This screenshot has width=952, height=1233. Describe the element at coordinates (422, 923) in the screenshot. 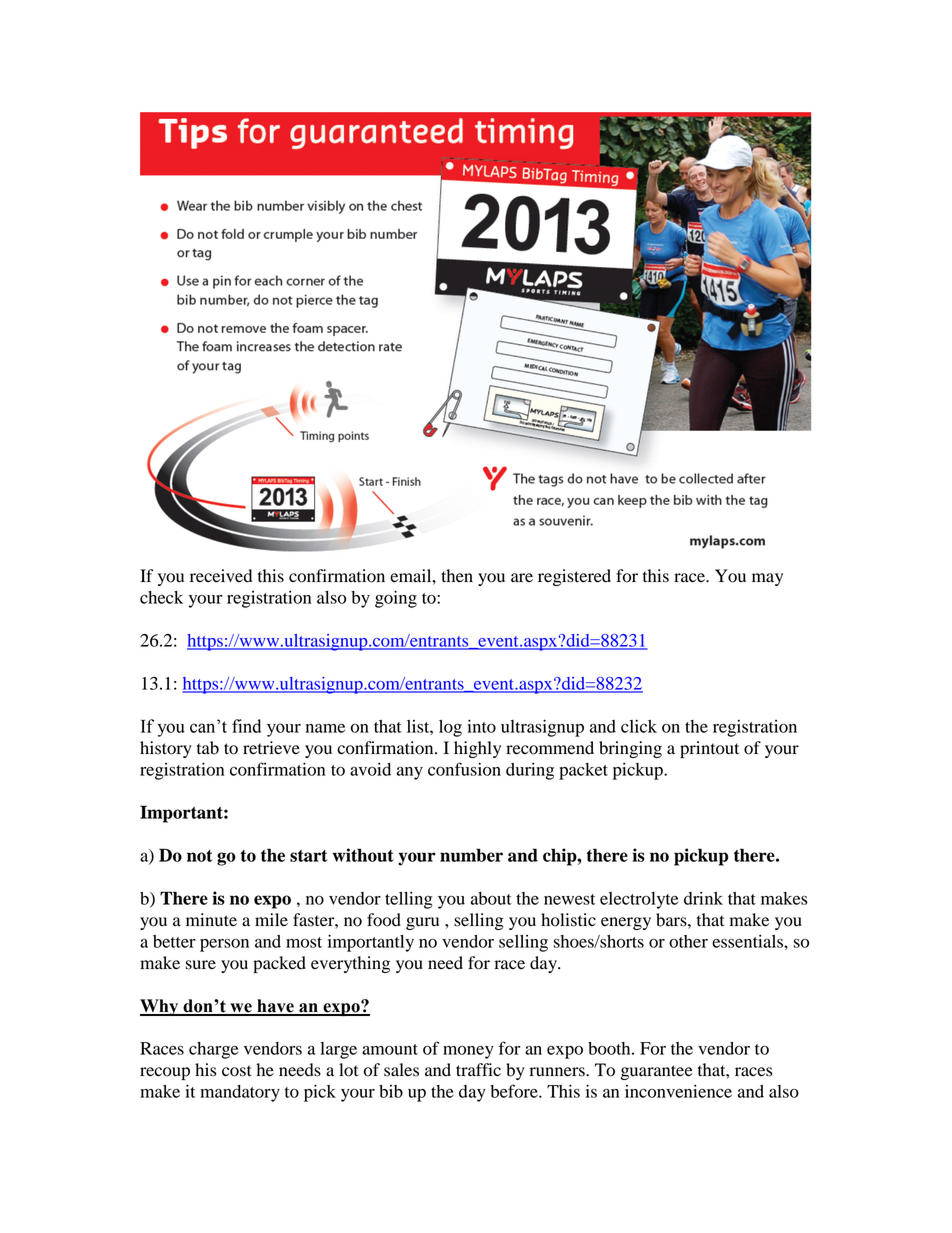

I see `guru` at that location.
